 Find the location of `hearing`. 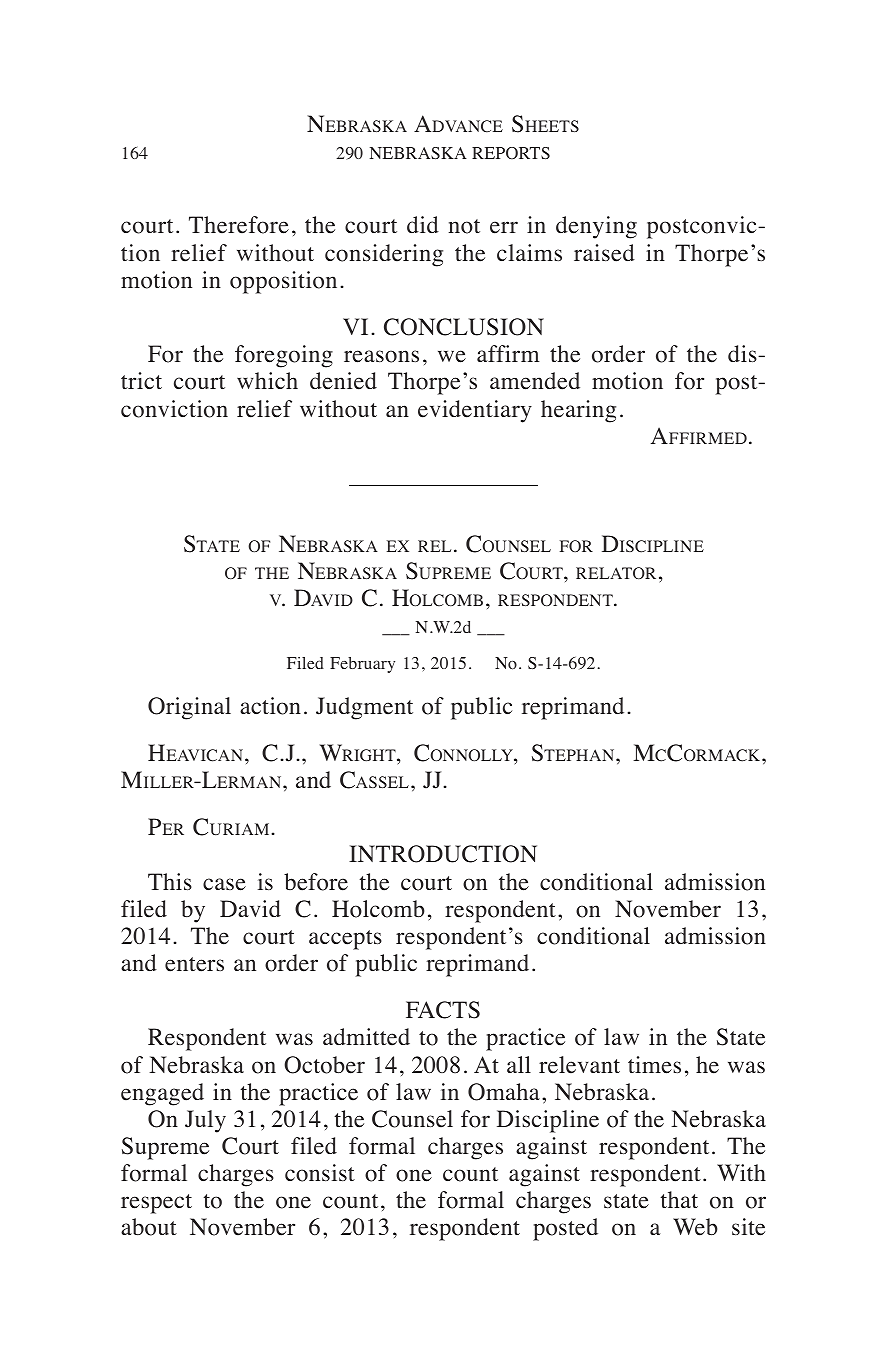

hearing is located at coordinates (578, 411).
